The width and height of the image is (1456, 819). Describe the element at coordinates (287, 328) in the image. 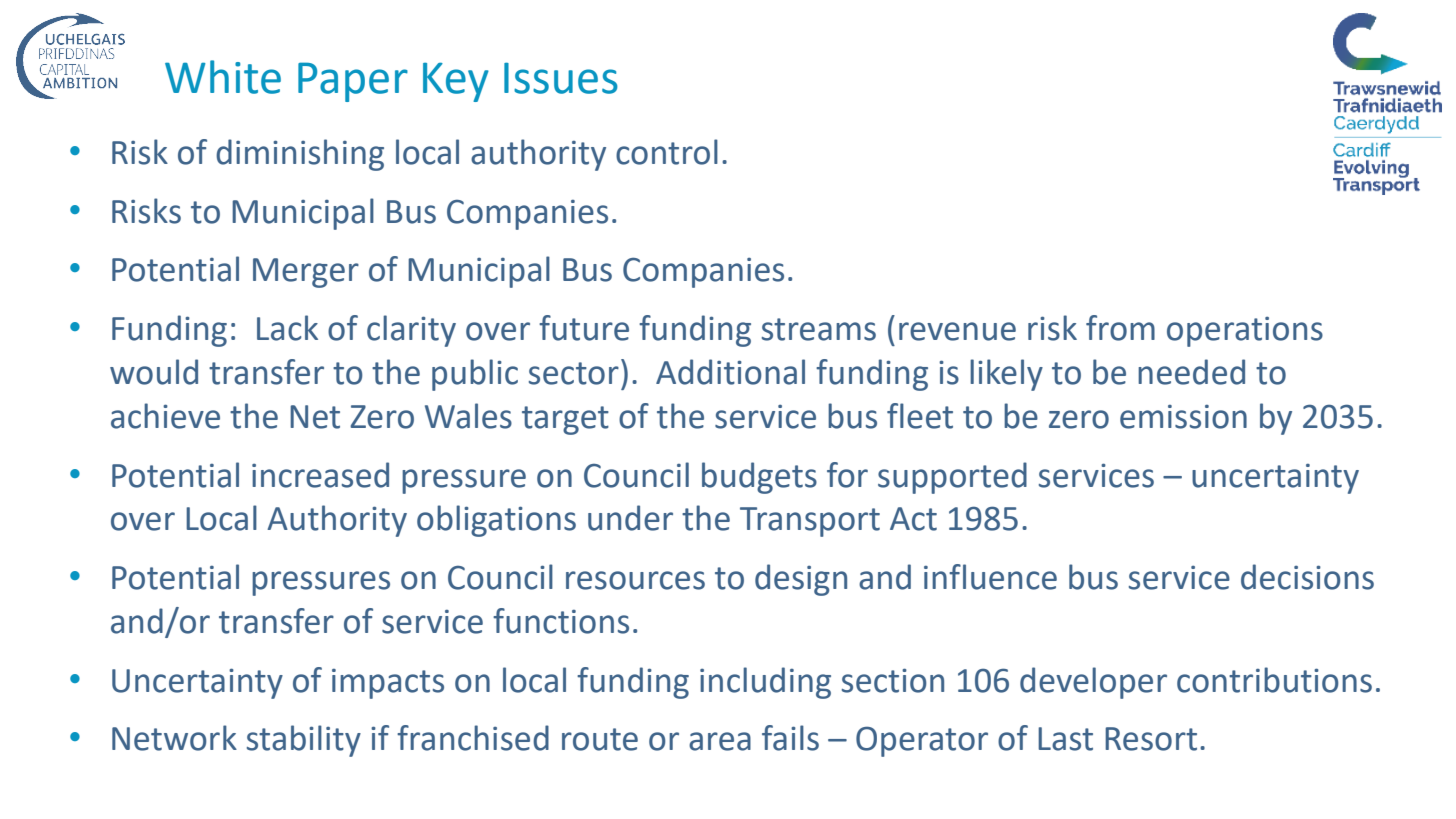

I see `Lack` at that location.
